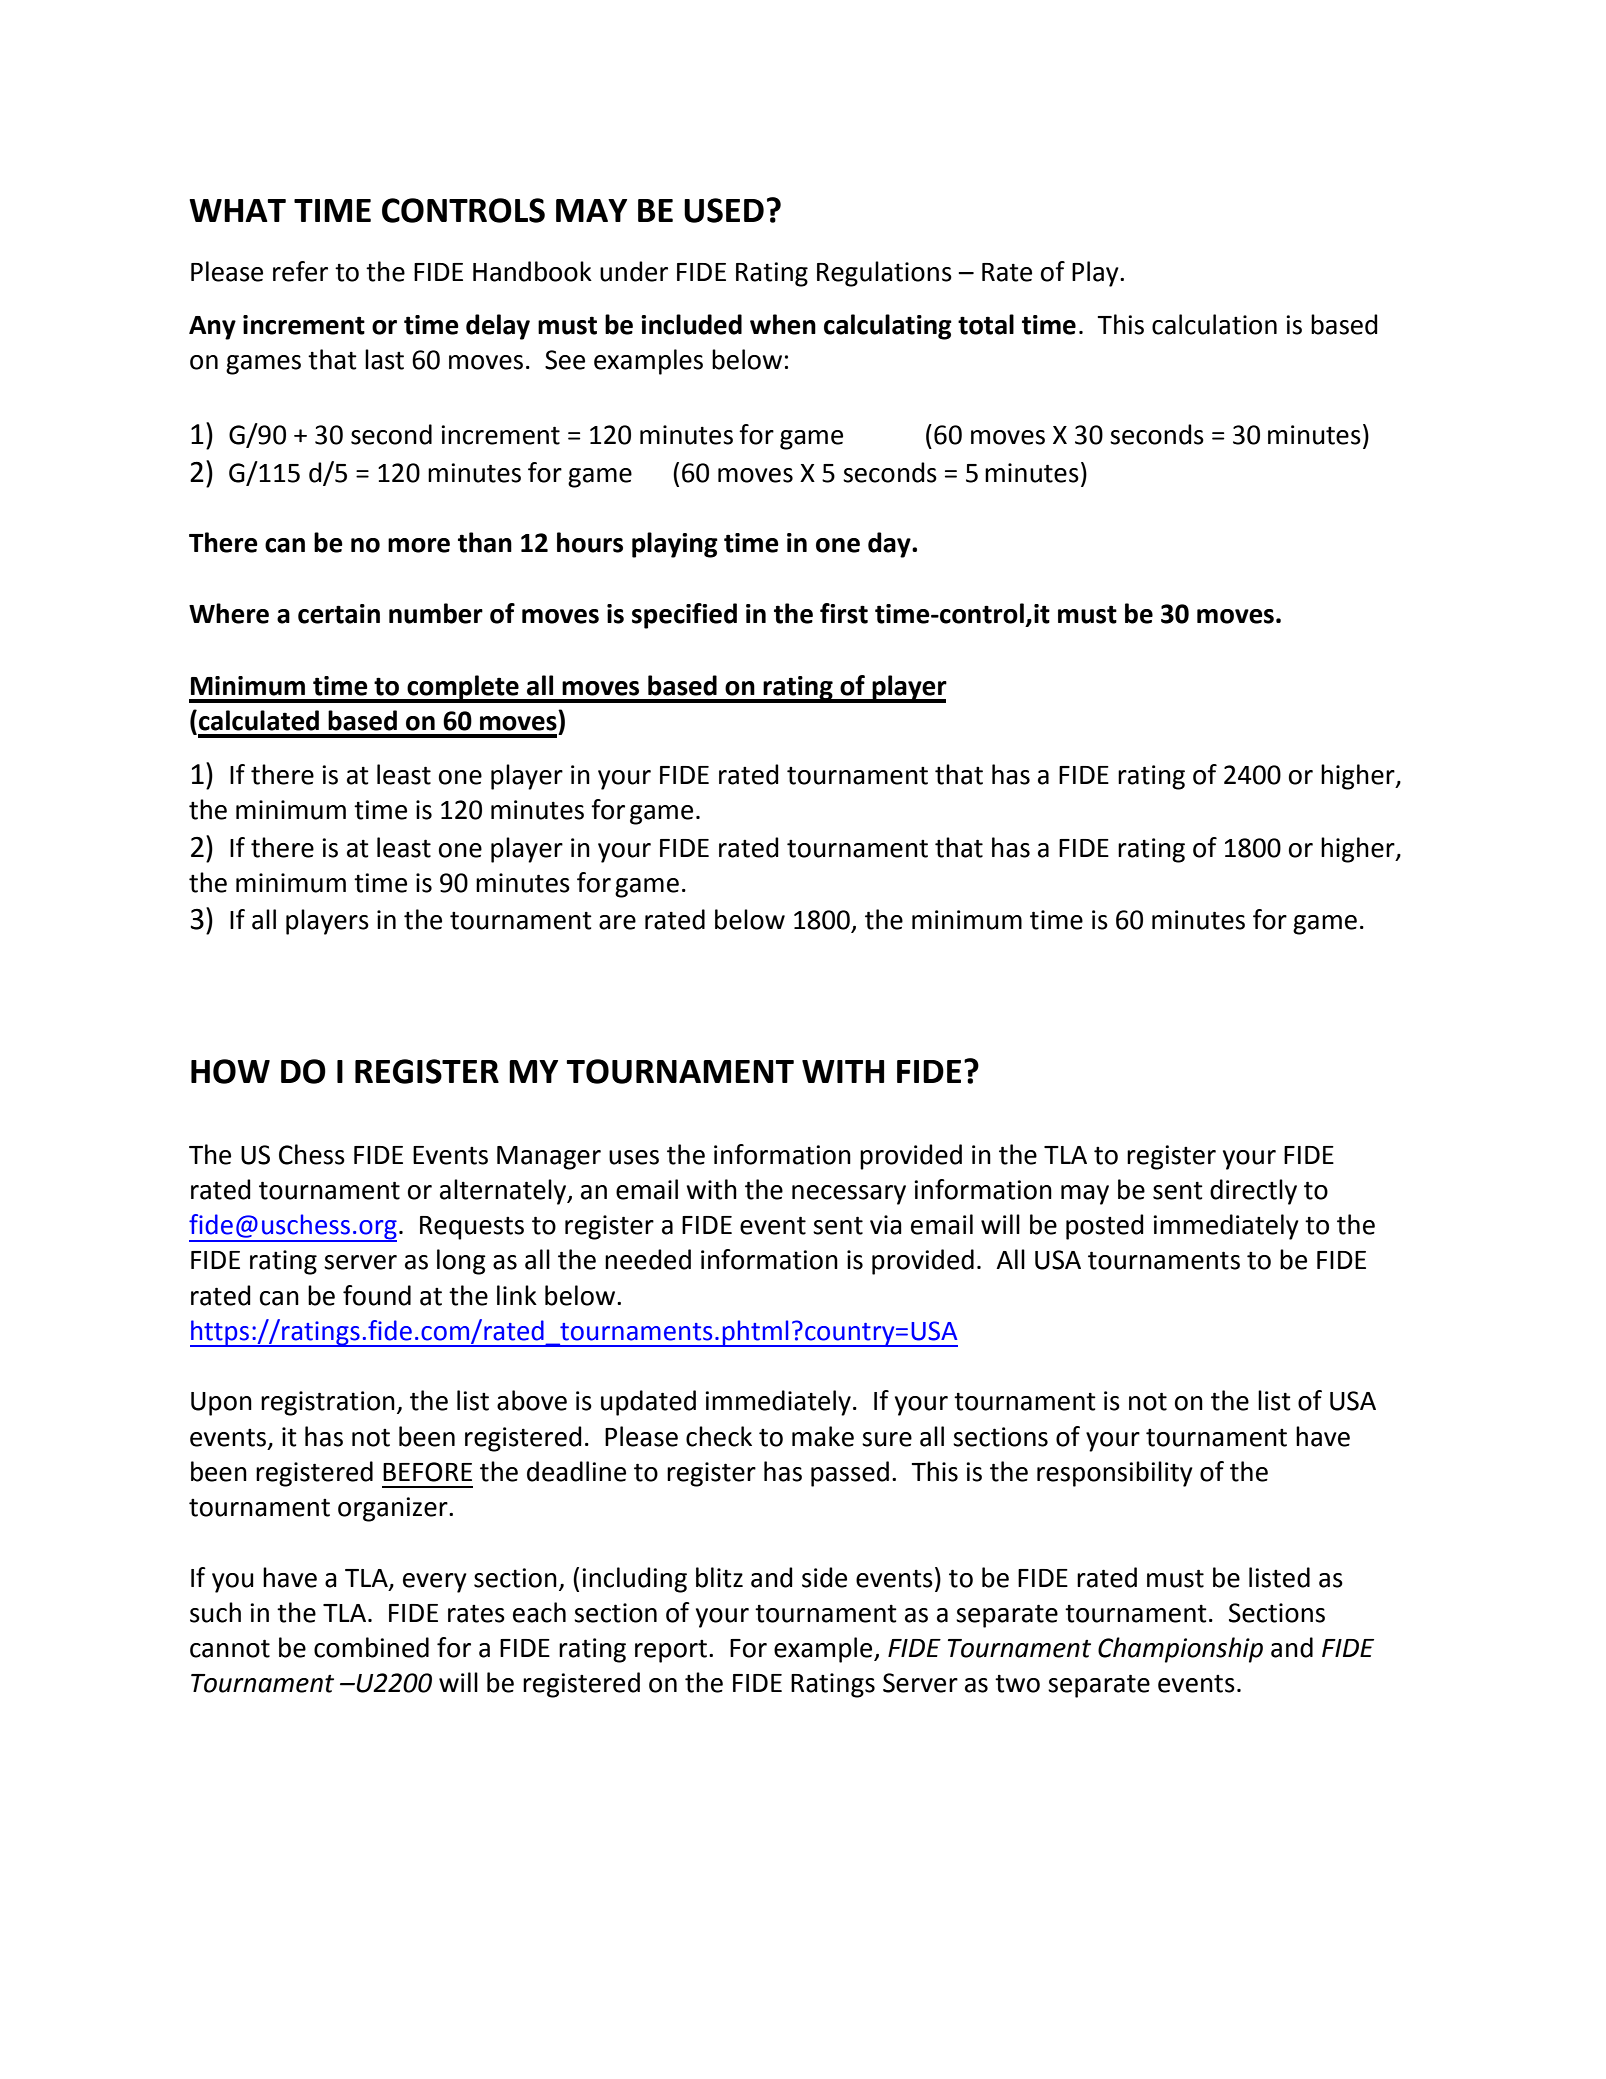 This screenshot has height=2079, width=1606. Describe the element at coordinates (1214, 324) in the screenshot. I see `calculation` at that location.
